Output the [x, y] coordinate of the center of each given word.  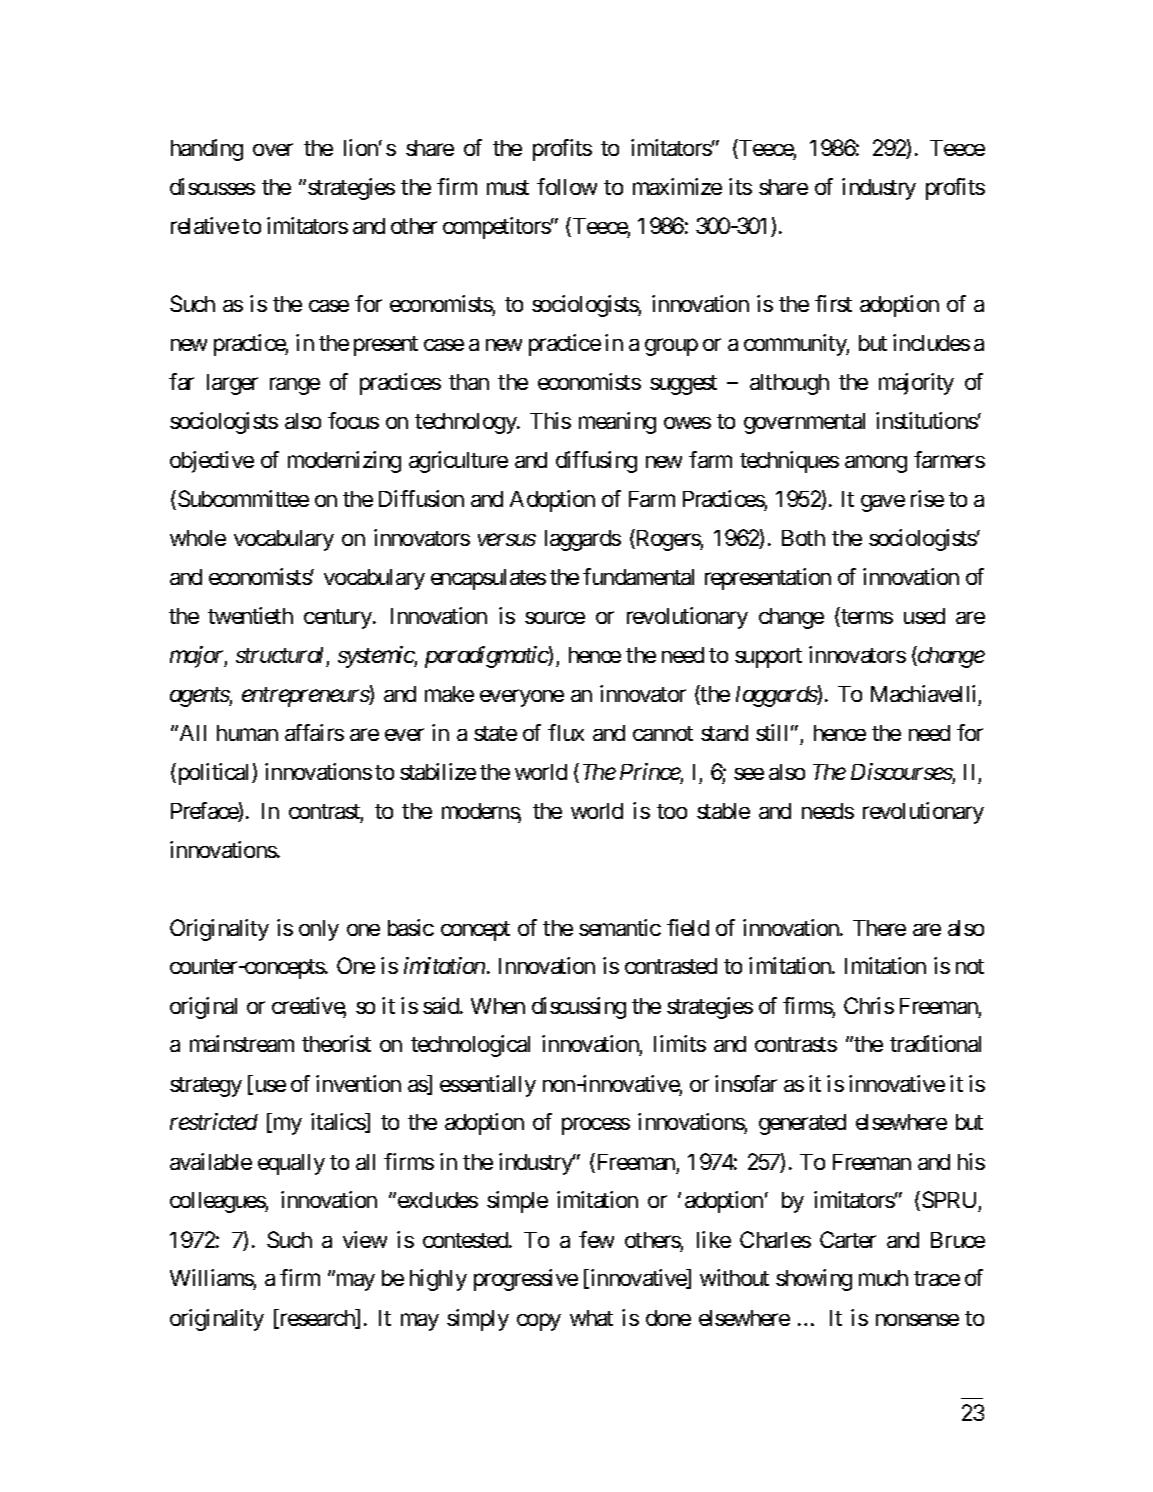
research [317, 1319]
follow [567, 186]
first [833, 303]
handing [207, 150]
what [591, 1318]
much [883, 1278]
